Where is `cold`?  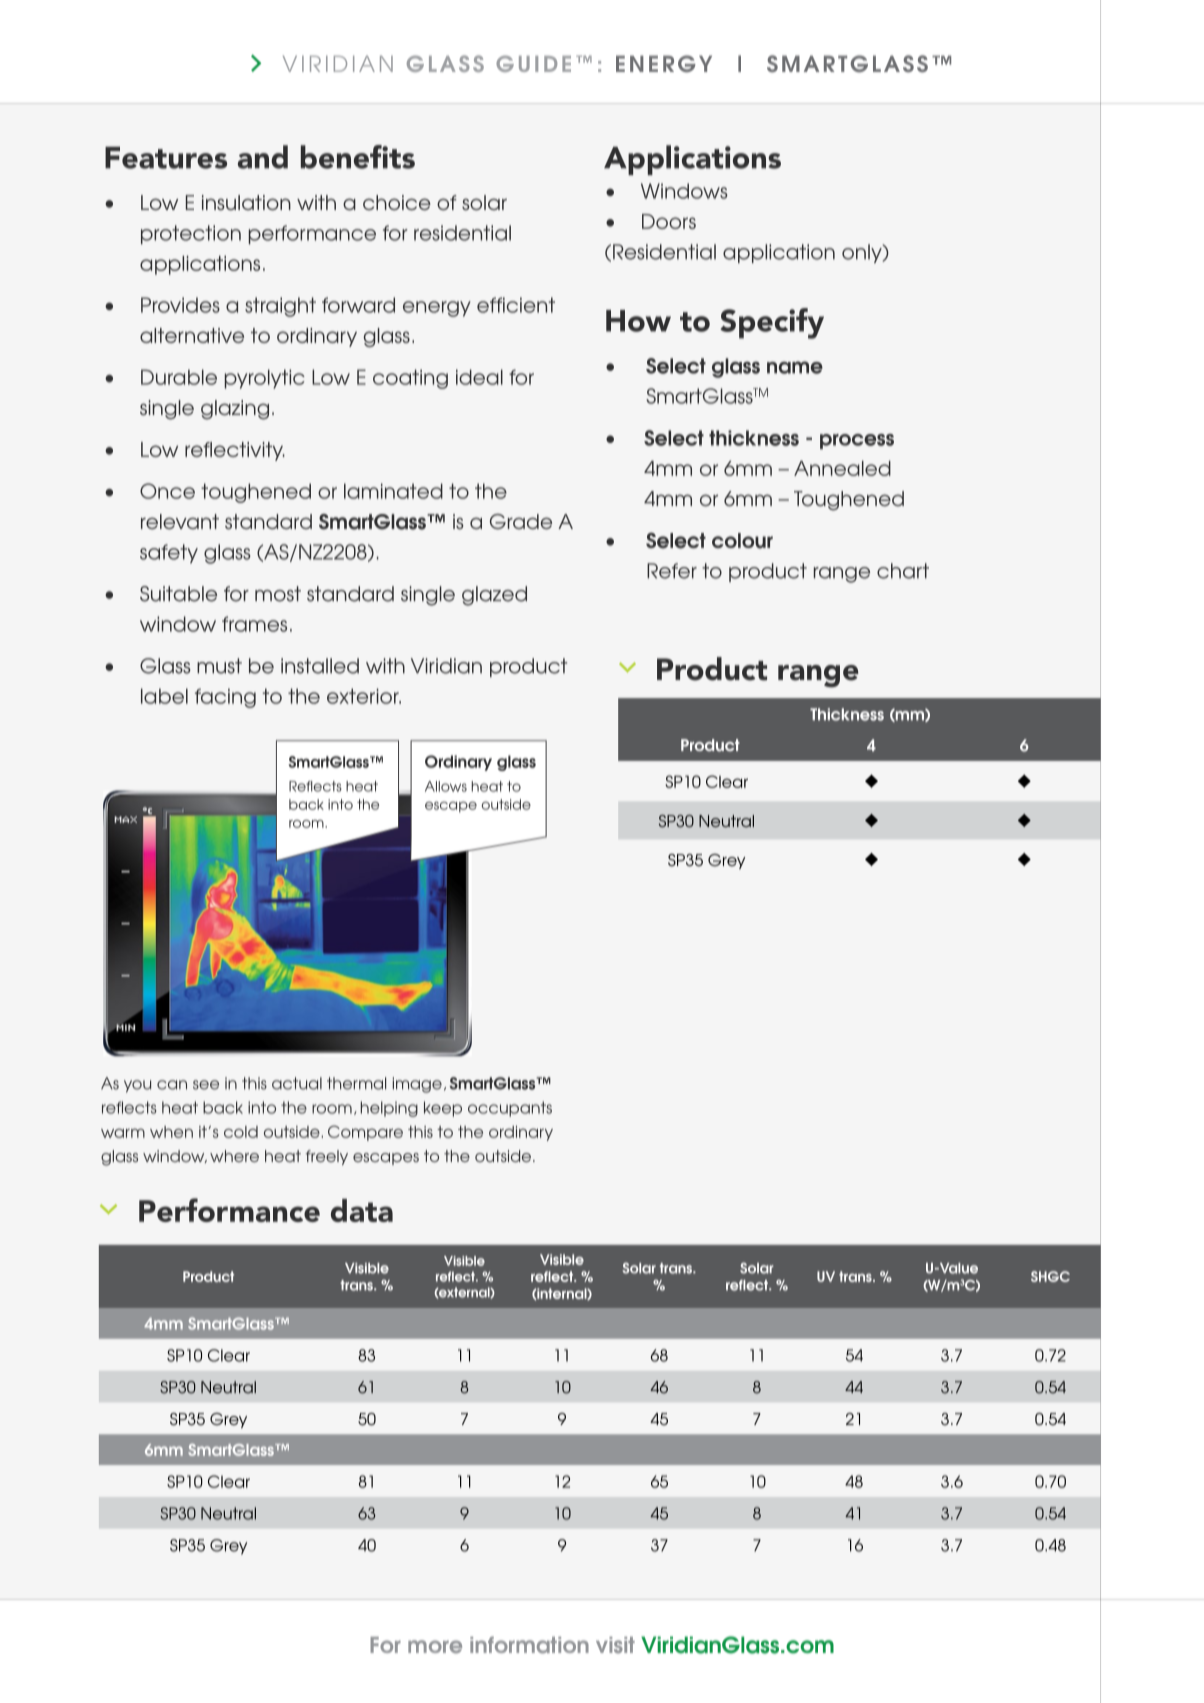
cold is located at coordinates (241, 1132).
